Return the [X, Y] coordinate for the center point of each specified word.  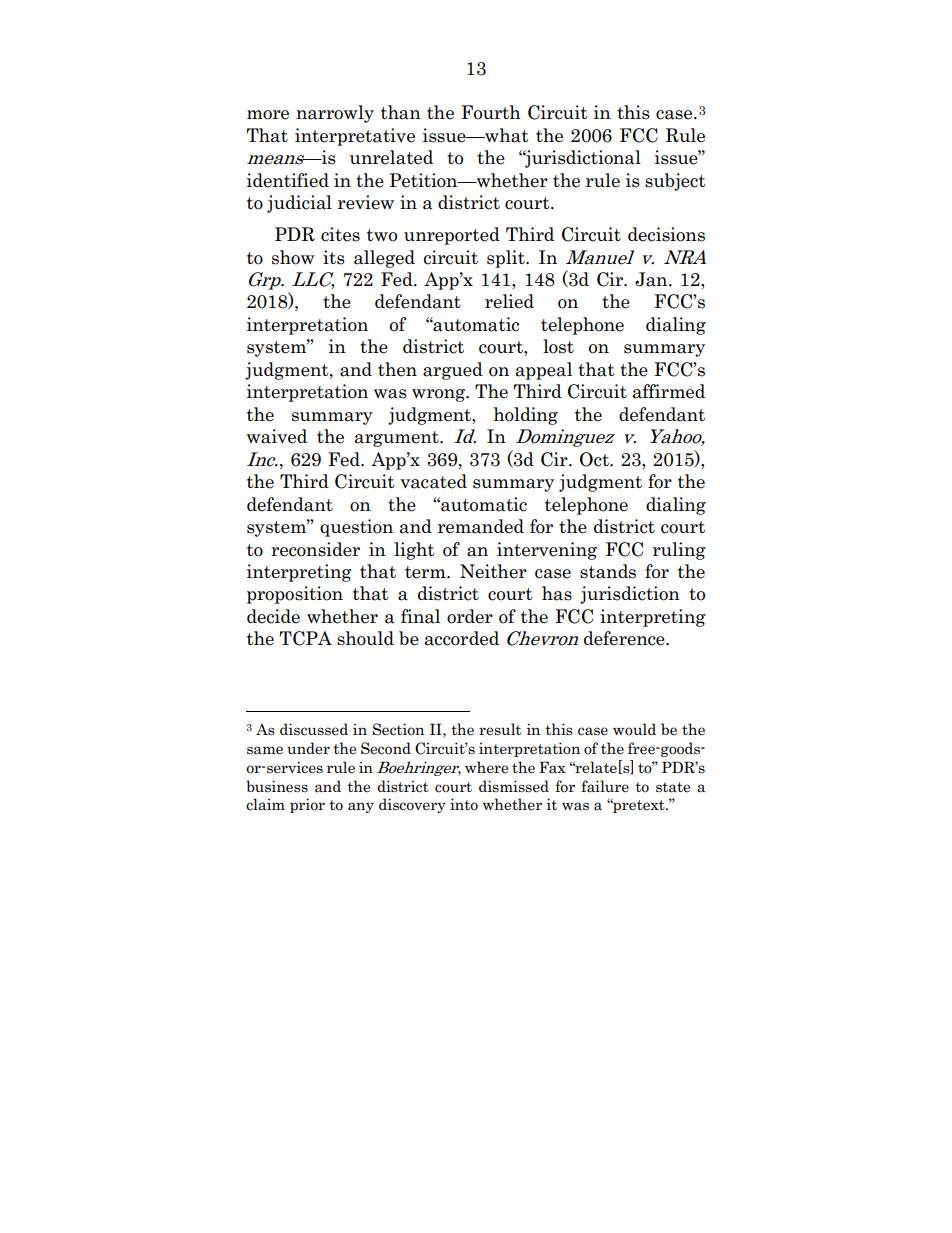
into [464, 804]
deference [625, 638]
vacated [433, 481]
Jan [652, 279]
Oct [595, 459]
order [470, 616]
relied [509, 301]
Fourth [491, 112]
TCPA [305, 638]
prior [307, 805]
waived [277, 436]
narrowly [335, 114]
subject [675, 182]
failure [605, 786]
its [334, 257]
